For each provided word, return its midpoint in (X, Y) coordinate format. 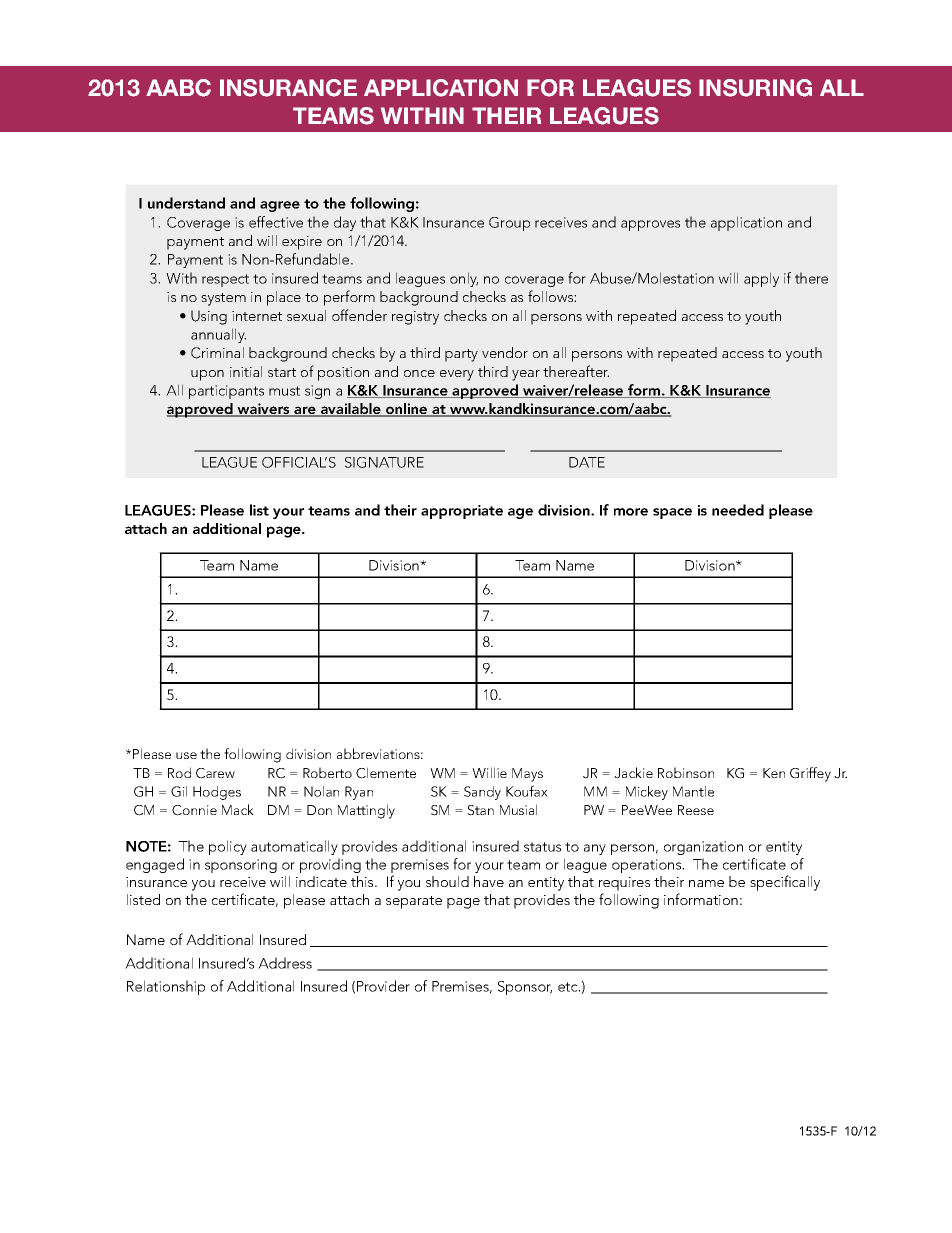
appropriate (462, 512)
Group (509, 224)
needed (738, 510)
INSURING (755, 88)
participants (226, 392)
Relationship (166, 987)
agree (280, 206)
